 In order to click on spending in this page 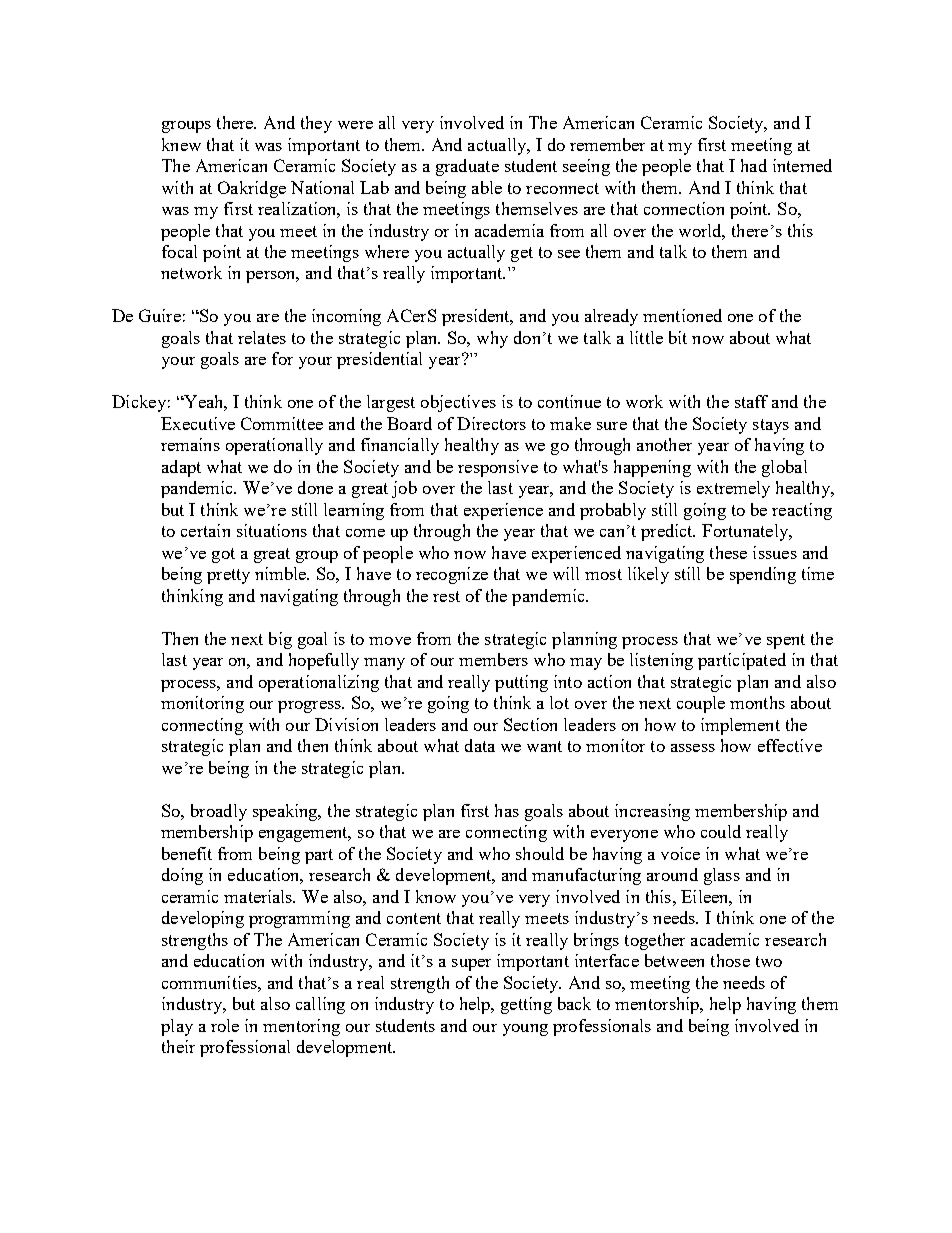, I will do `click(763, 575)`.
